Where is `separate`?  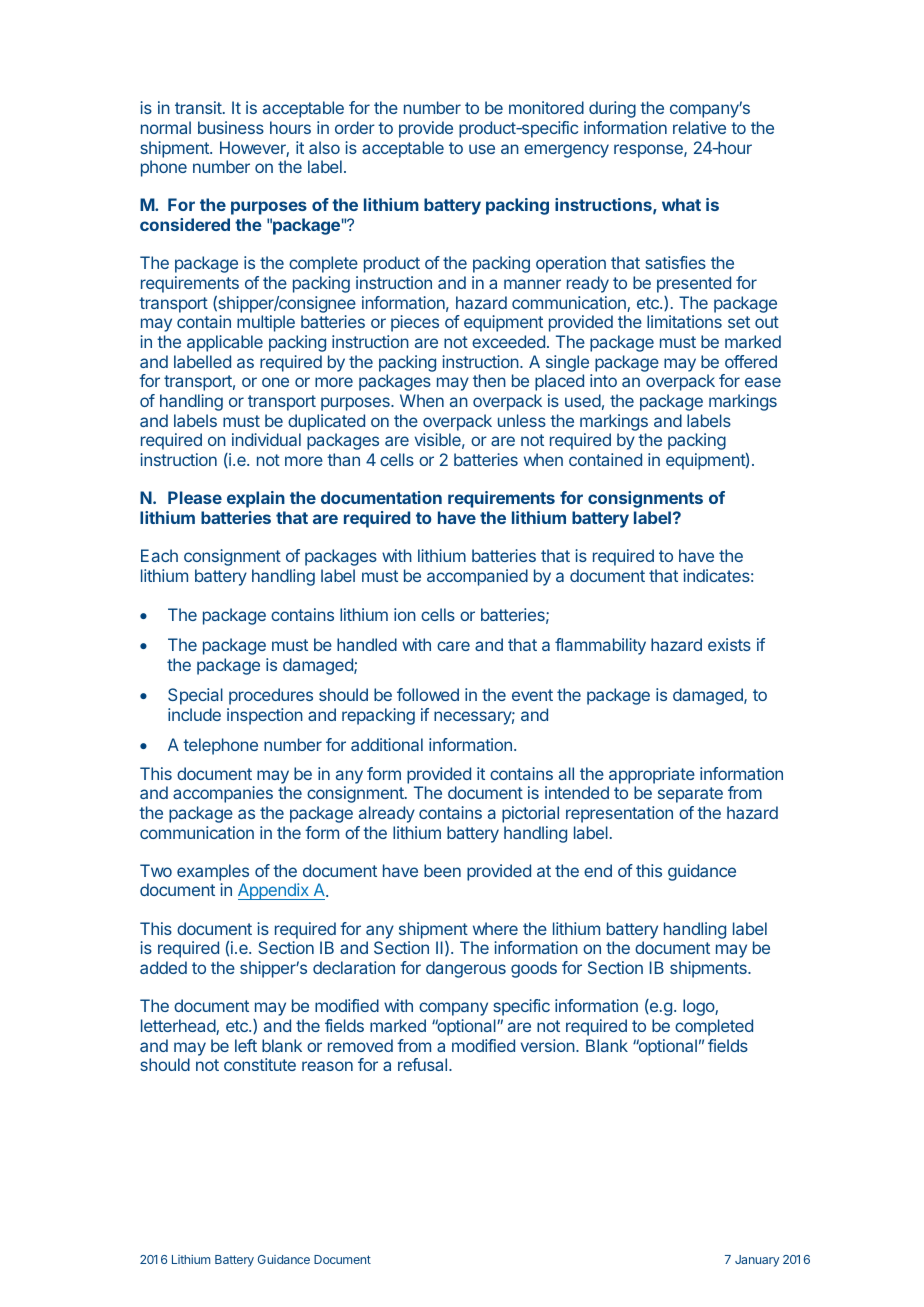
separate is located at coordinates (690, 795).
